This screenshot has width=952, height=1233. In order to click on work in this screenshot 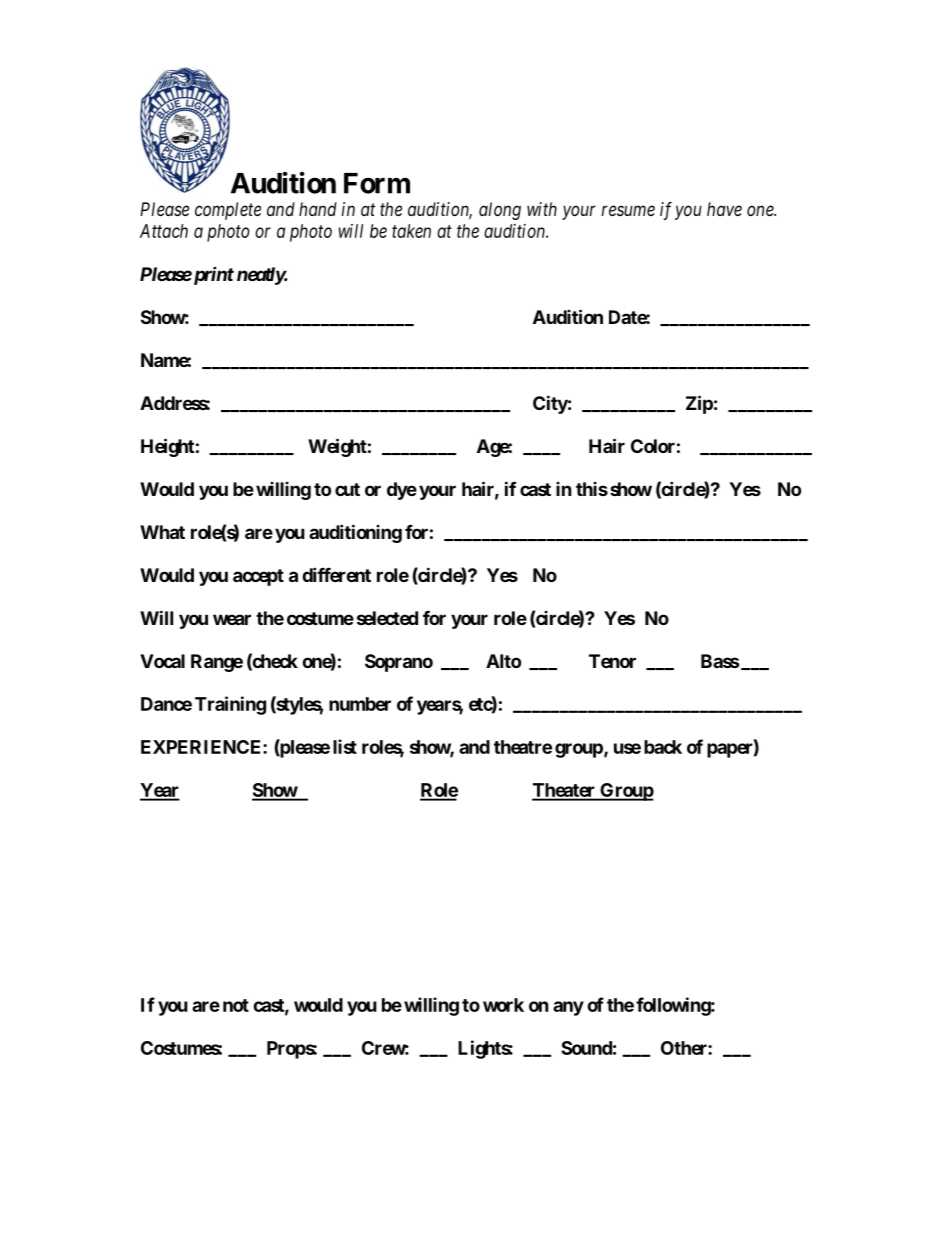, I will do `click(503, 1005)`.
